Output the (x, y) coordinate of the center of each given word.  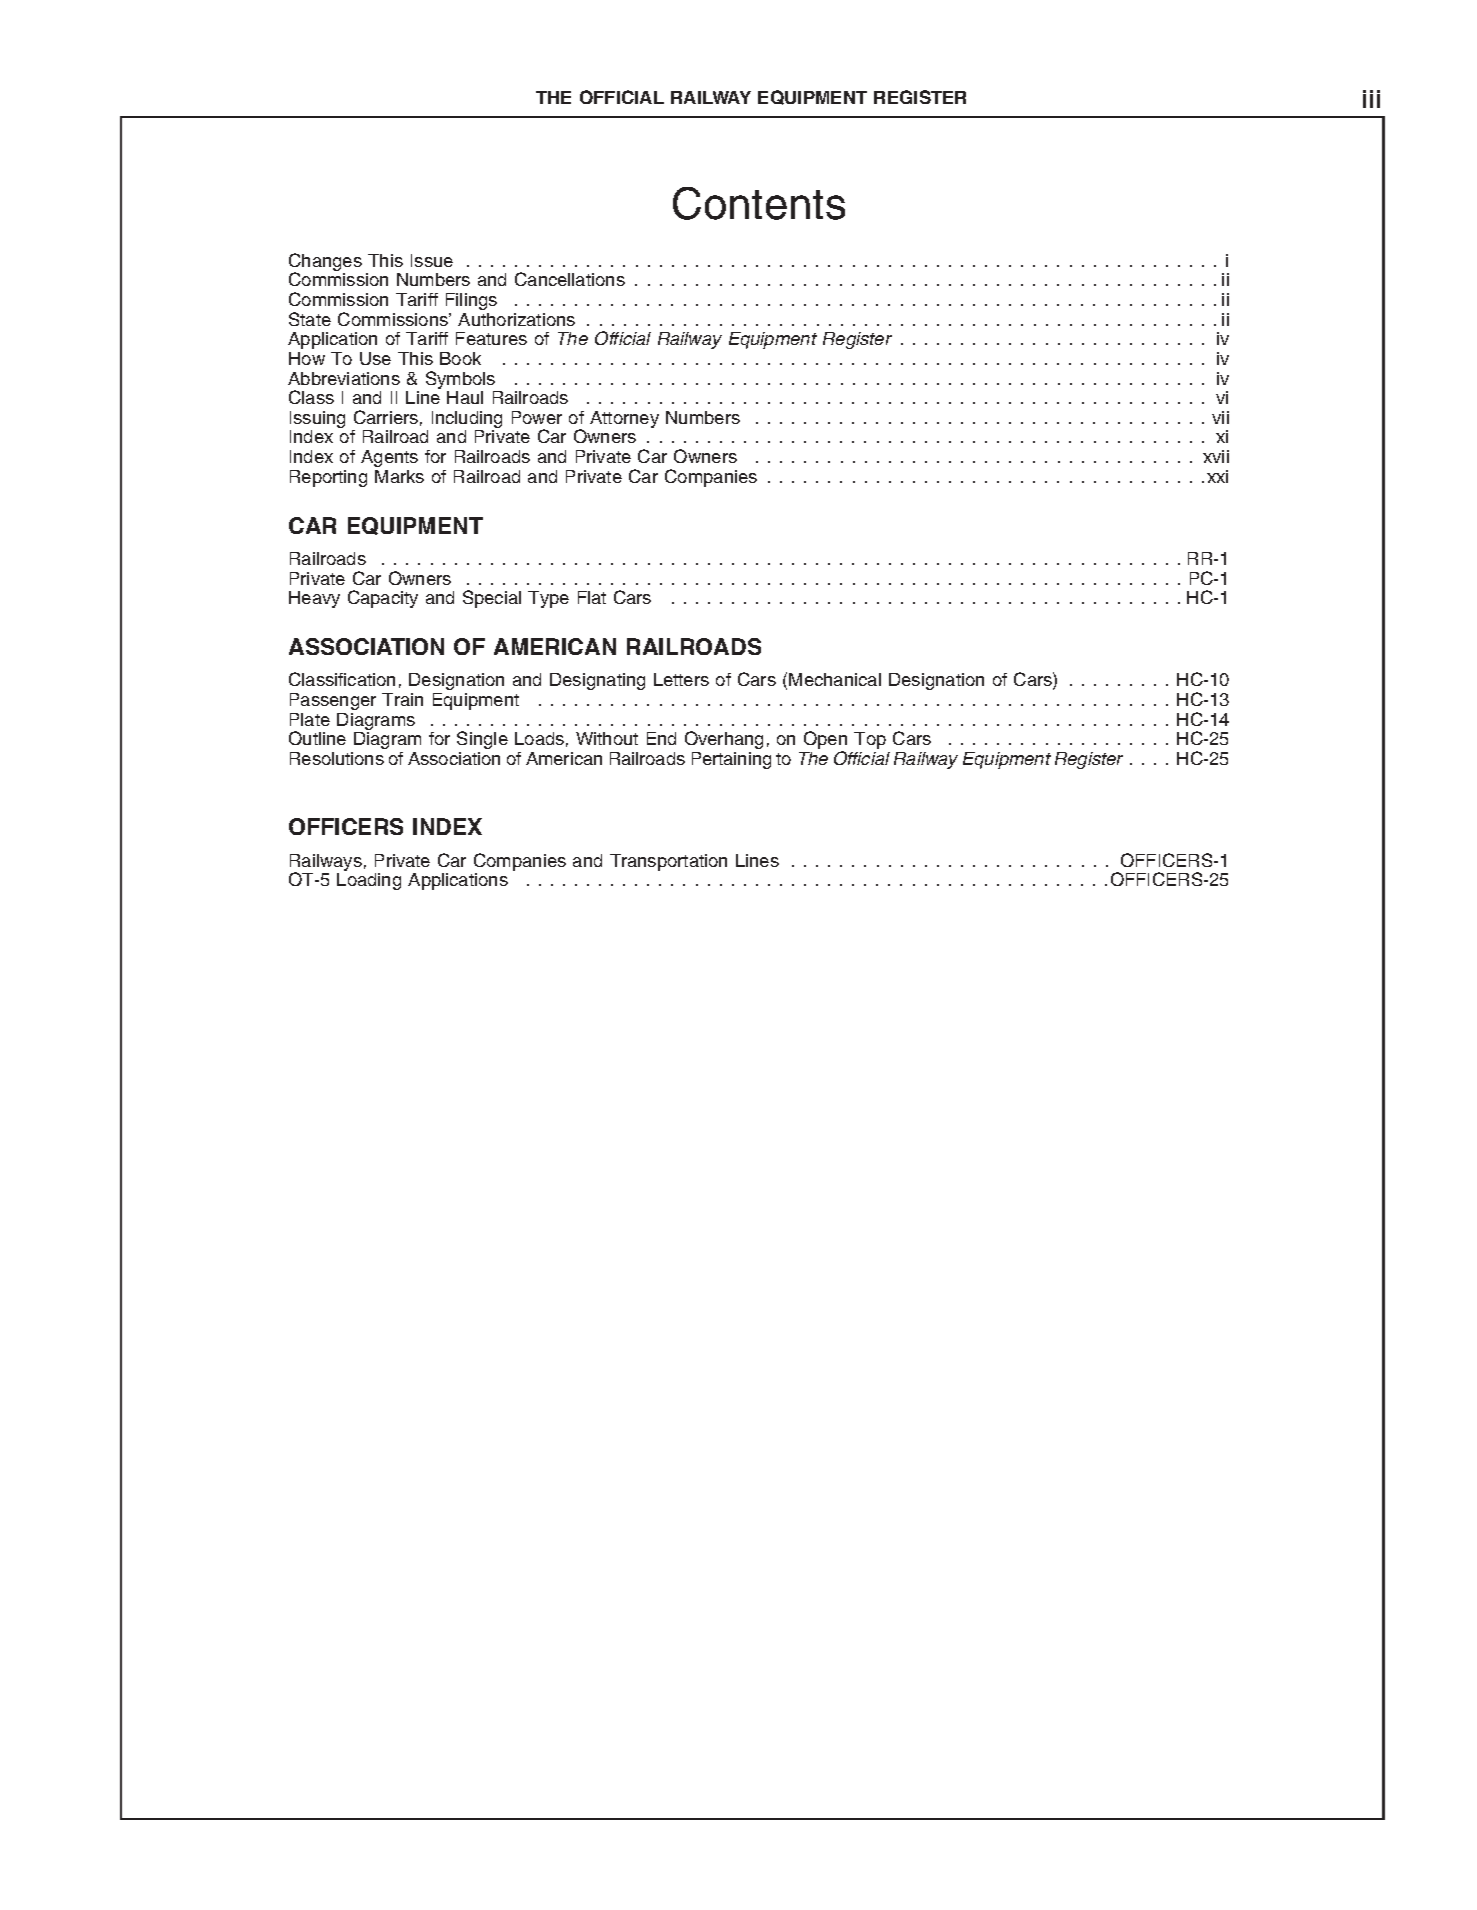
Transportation (668, 862)
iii (1371, 99)
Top (870, 740)
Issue (432, 260)
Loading (369, 881)
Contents (759, 203)
